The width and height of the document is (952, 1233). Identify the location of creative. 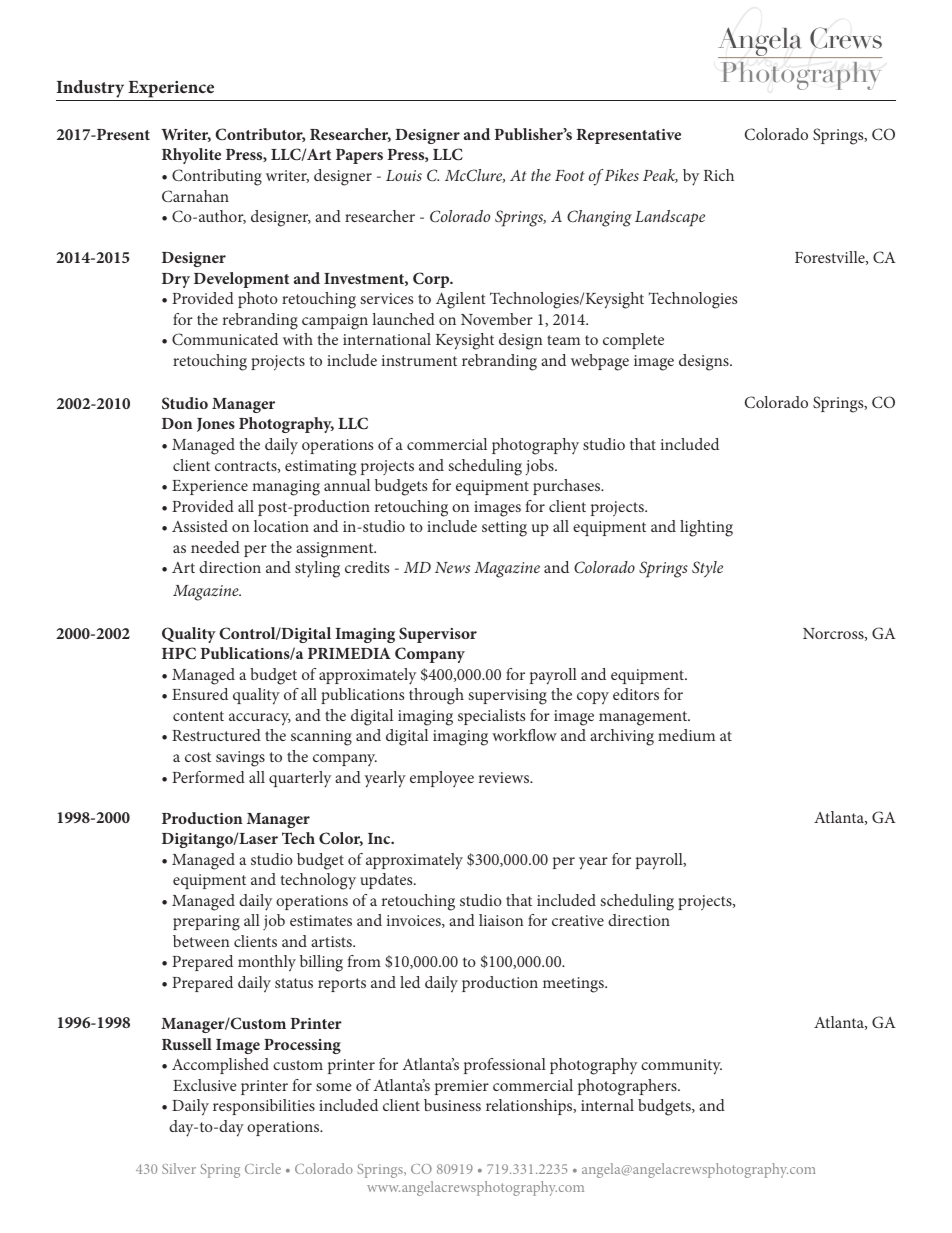
(578, 920).
